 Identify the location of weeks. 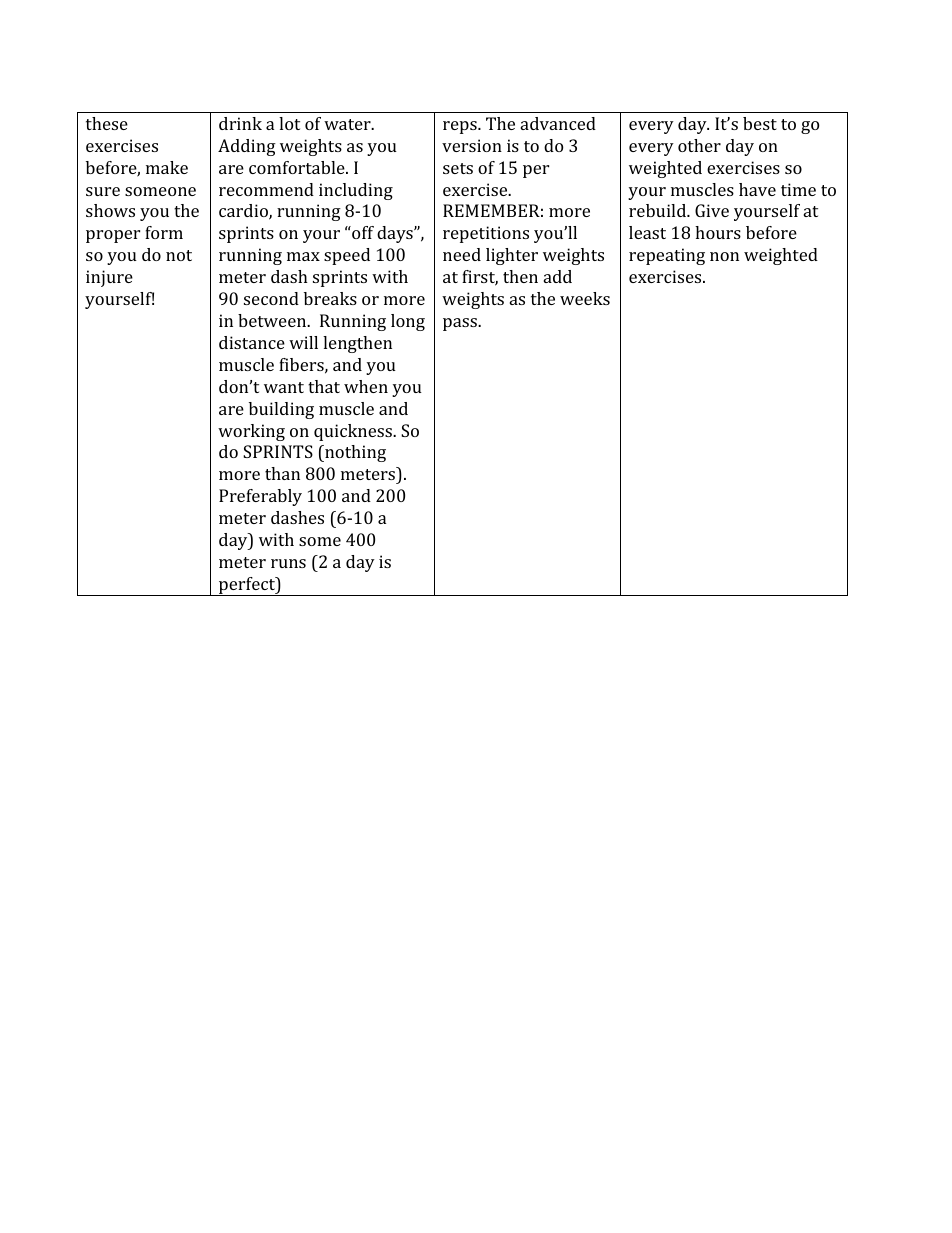
(585, 298).
